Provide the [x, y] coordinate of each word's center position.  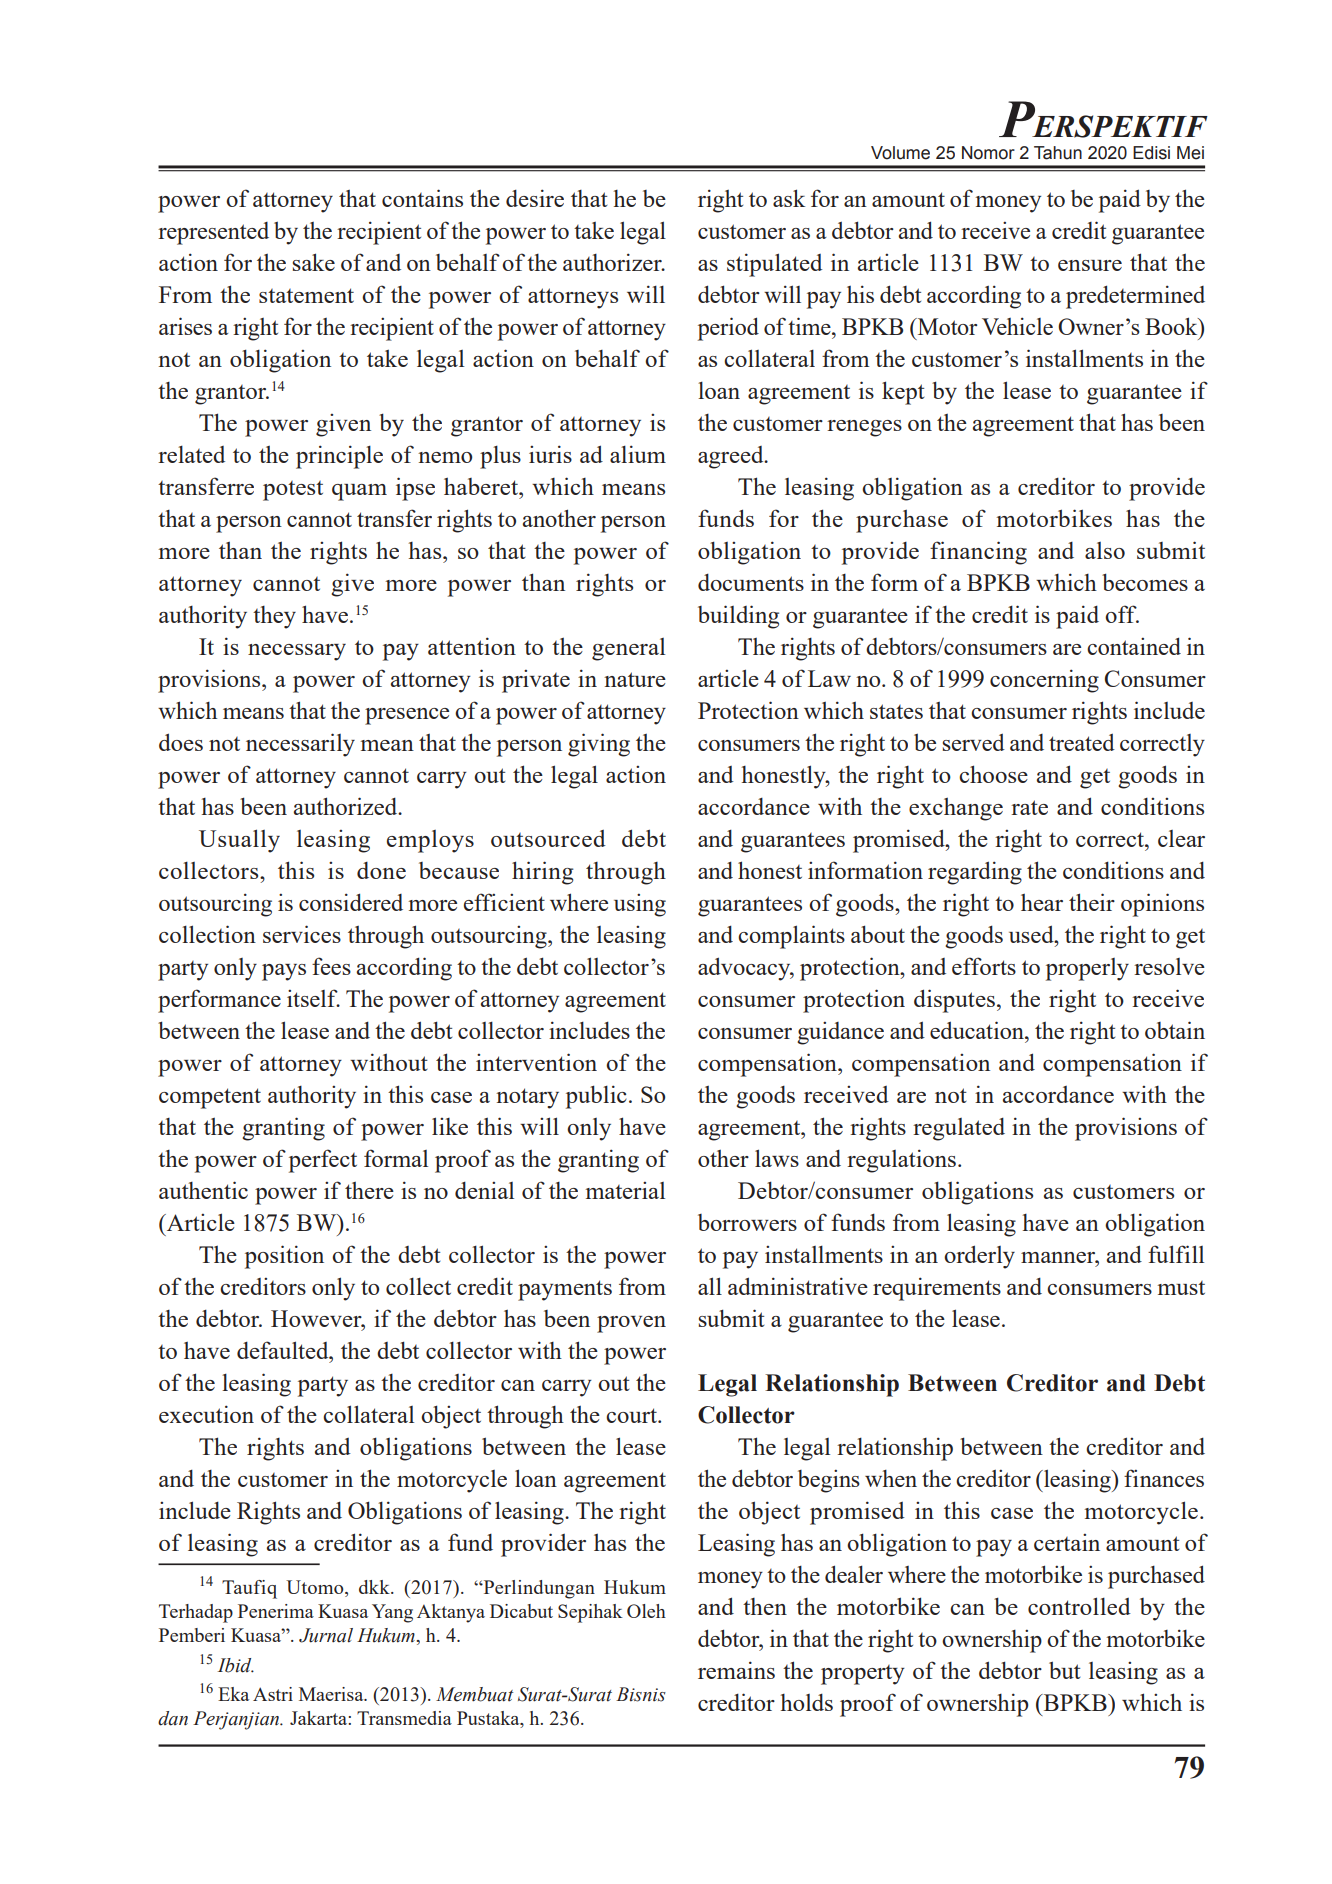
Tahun [1058, 153]
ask [789, 198]
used [1032, 934]
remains [736, 1670]
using [640, 905]
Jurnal [326, 1635]
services [302, 934]
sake [314, 262]
